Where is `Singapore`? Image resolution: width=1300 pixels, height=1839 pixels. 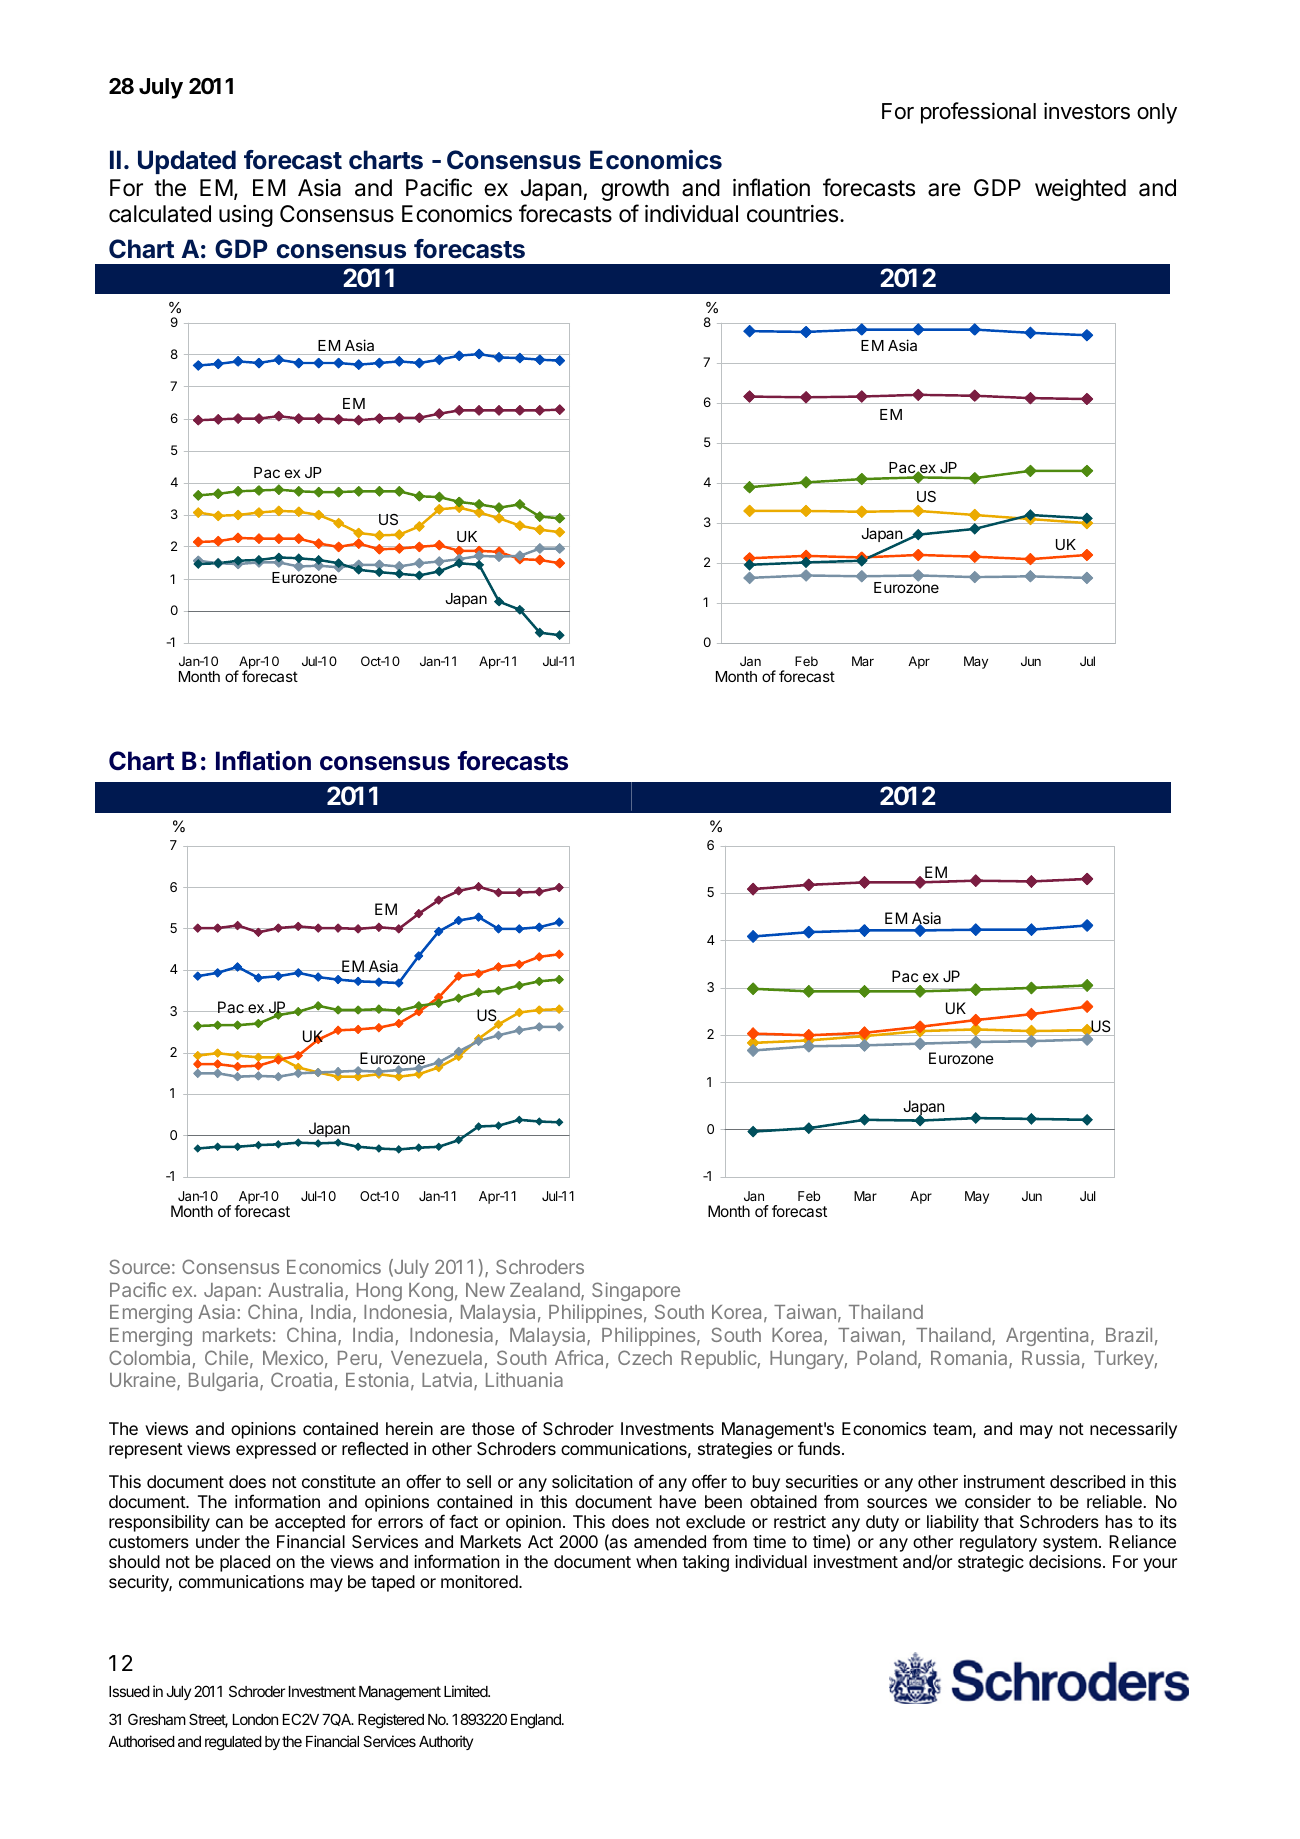 Singapore is located at coordinates (636, 1291).
